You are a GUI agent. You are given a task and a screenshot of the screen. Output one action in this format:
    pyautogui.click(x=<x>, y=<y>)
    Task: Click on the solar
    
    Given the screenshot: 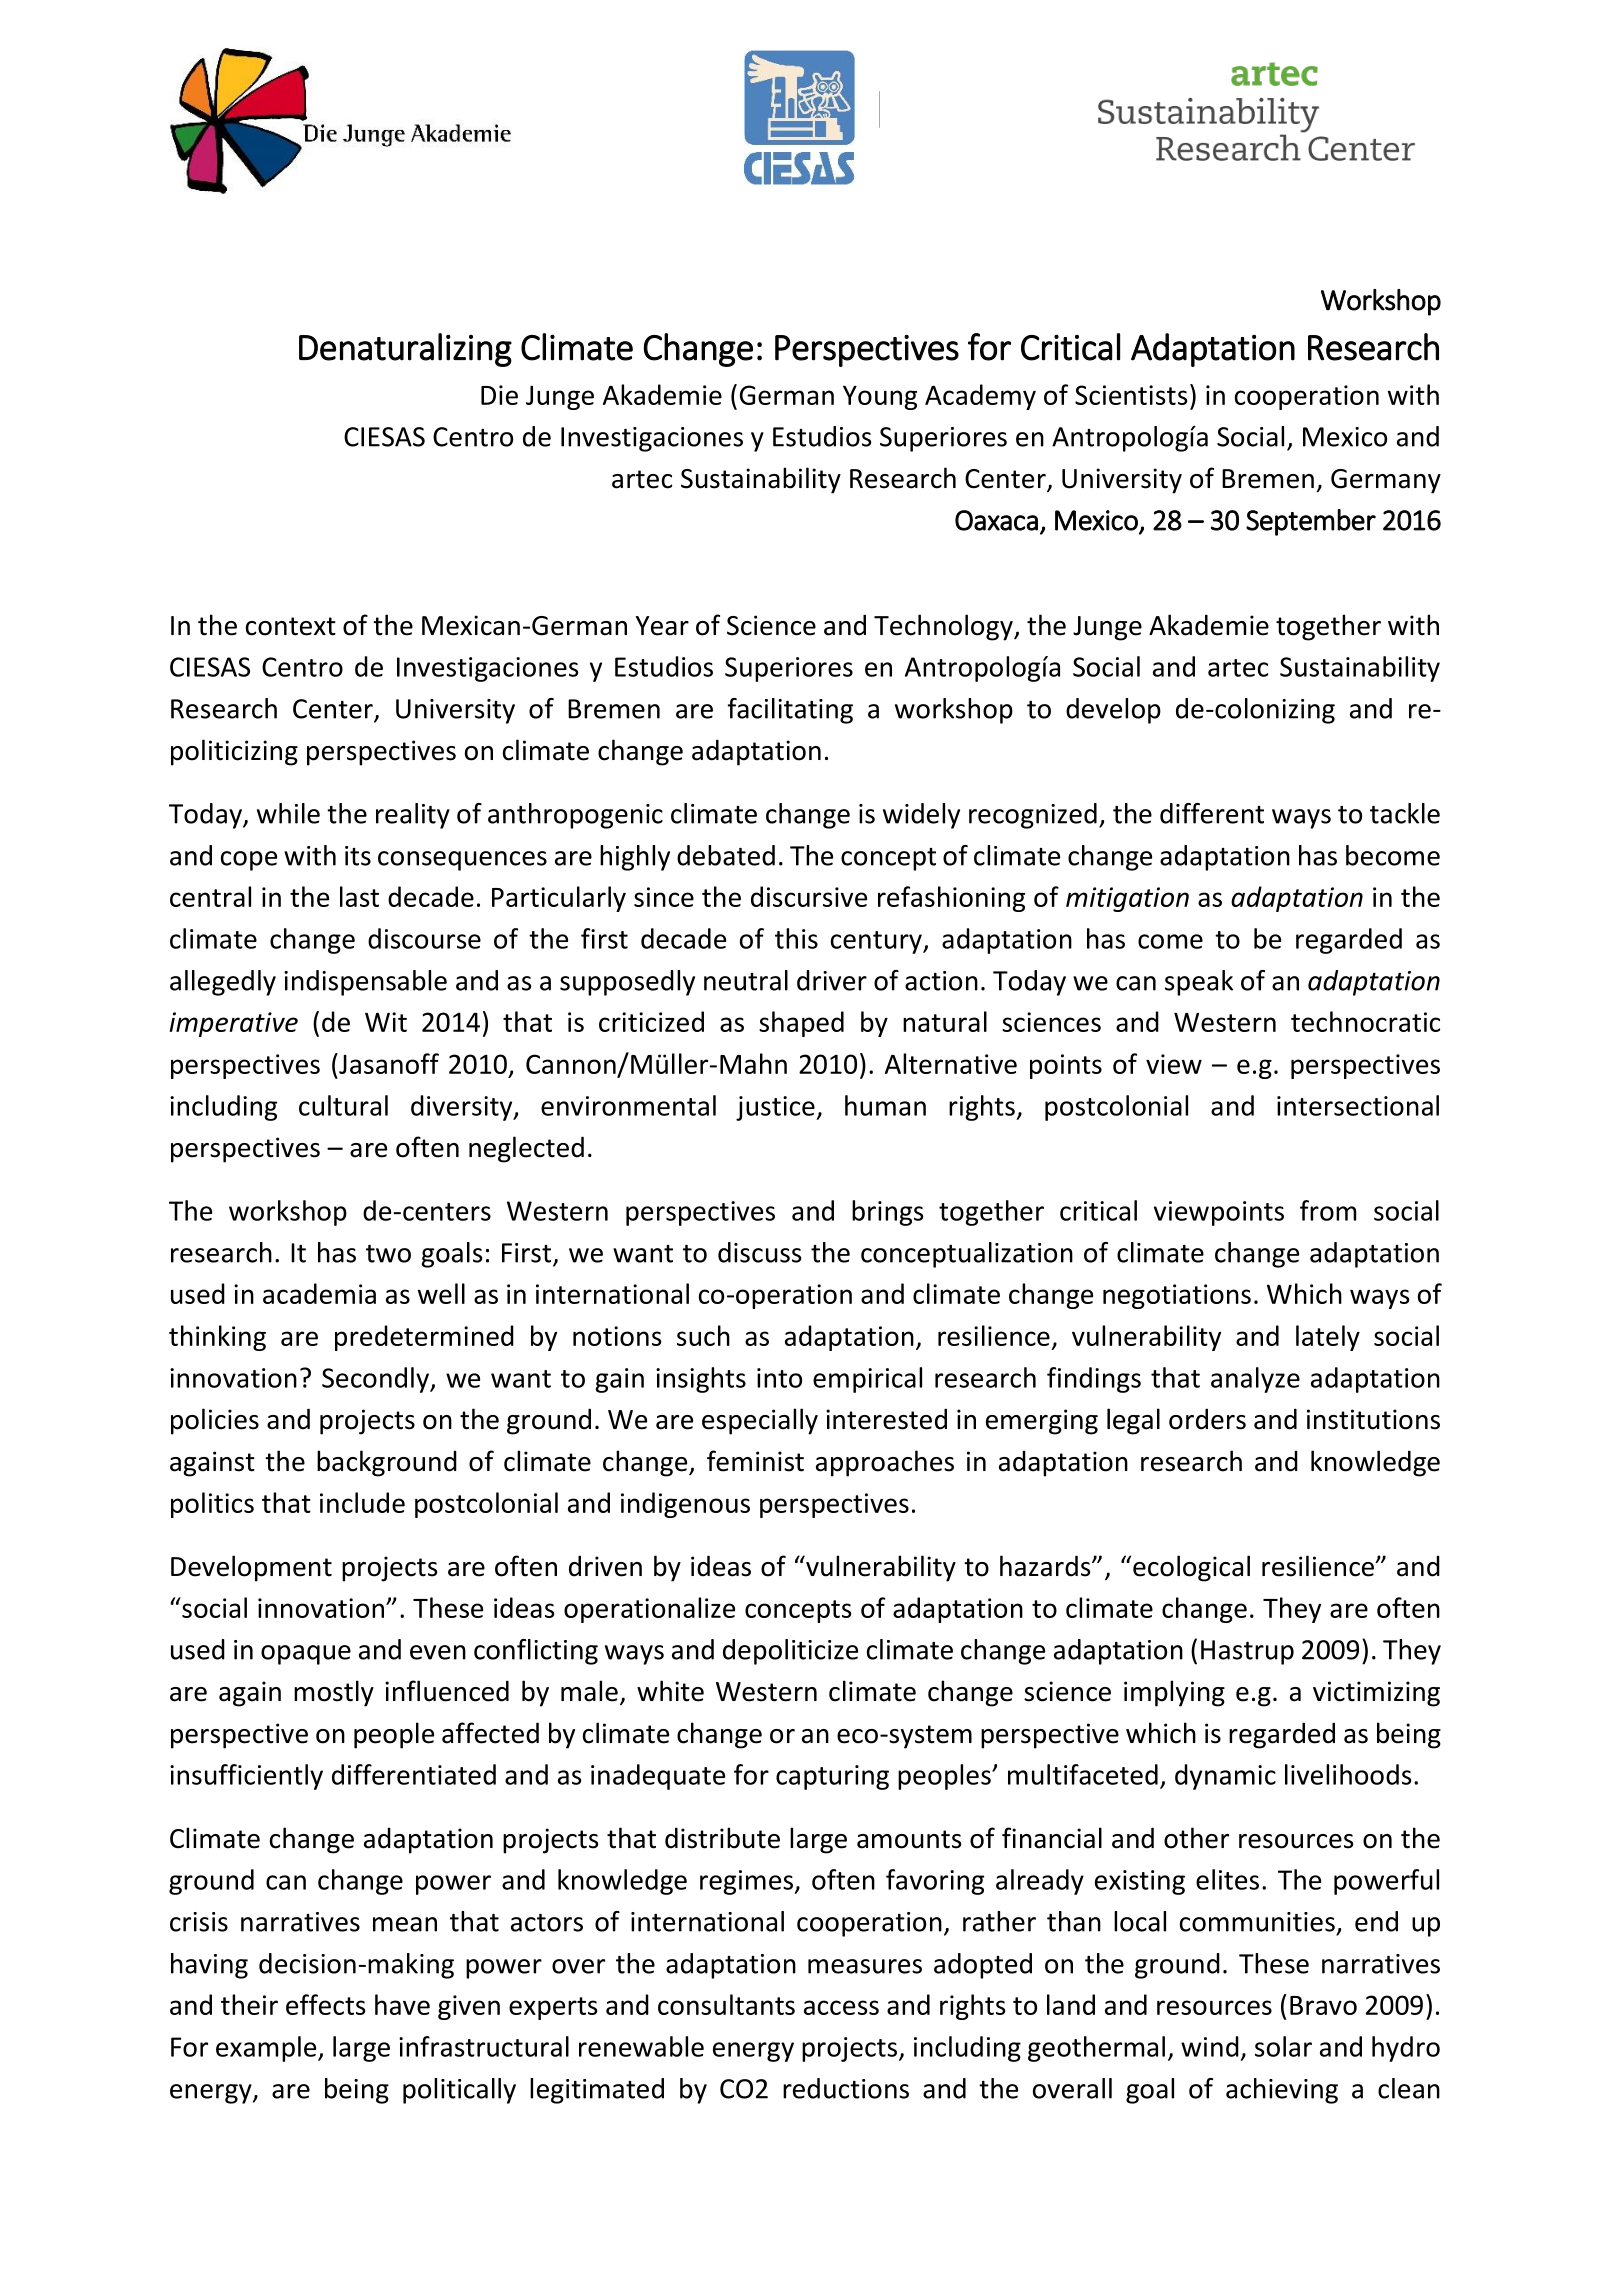 What is the action you would take?
    pyautogui.click(x=1283, y=2046)
